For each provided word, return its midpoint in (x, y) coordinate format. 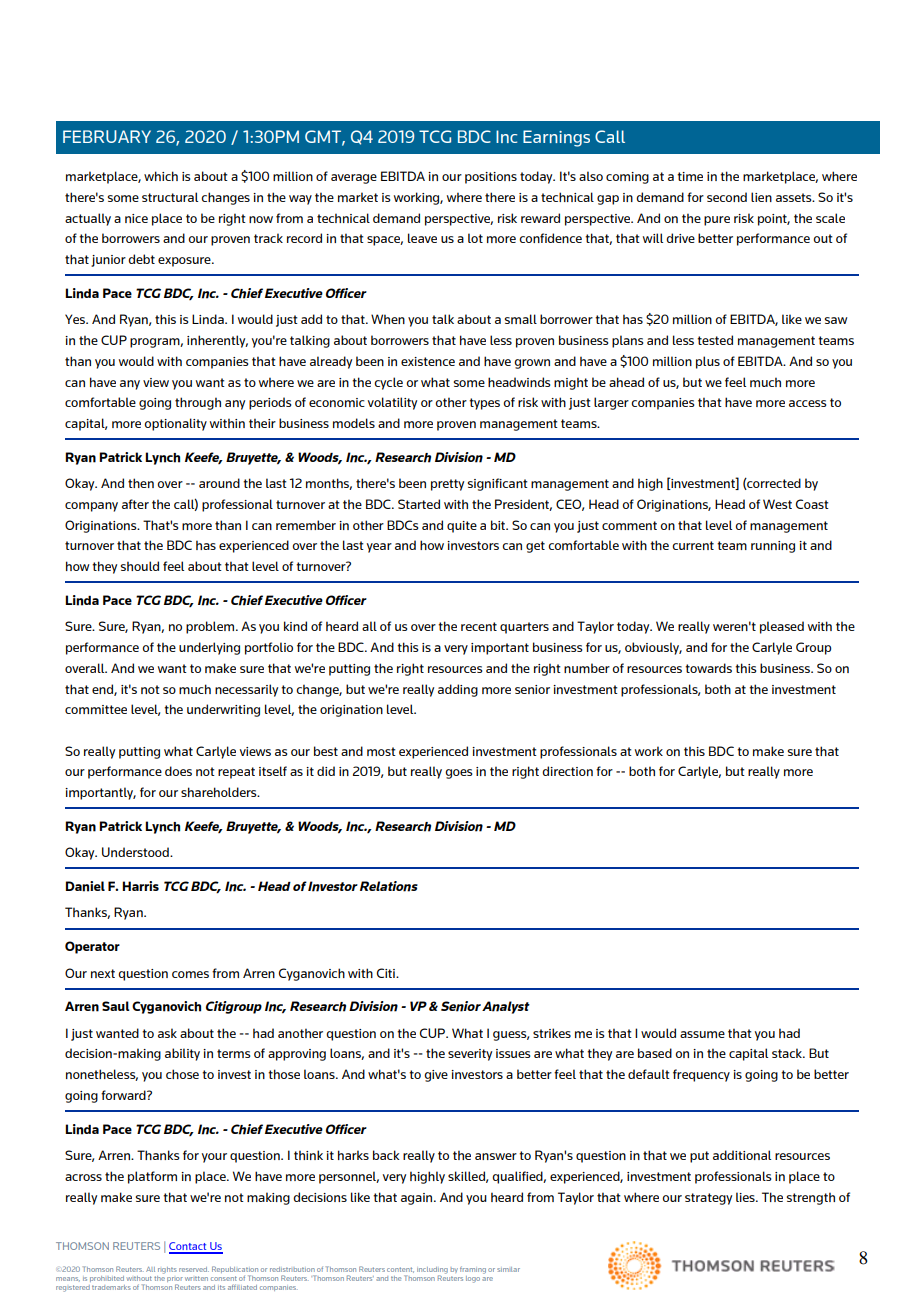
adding (458, 690)
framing (473, 1270)
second (727, 197)
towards (708, 668)
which (161, 176)
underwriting (223, 710)
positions (491, 178)
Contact (189, 1247)
